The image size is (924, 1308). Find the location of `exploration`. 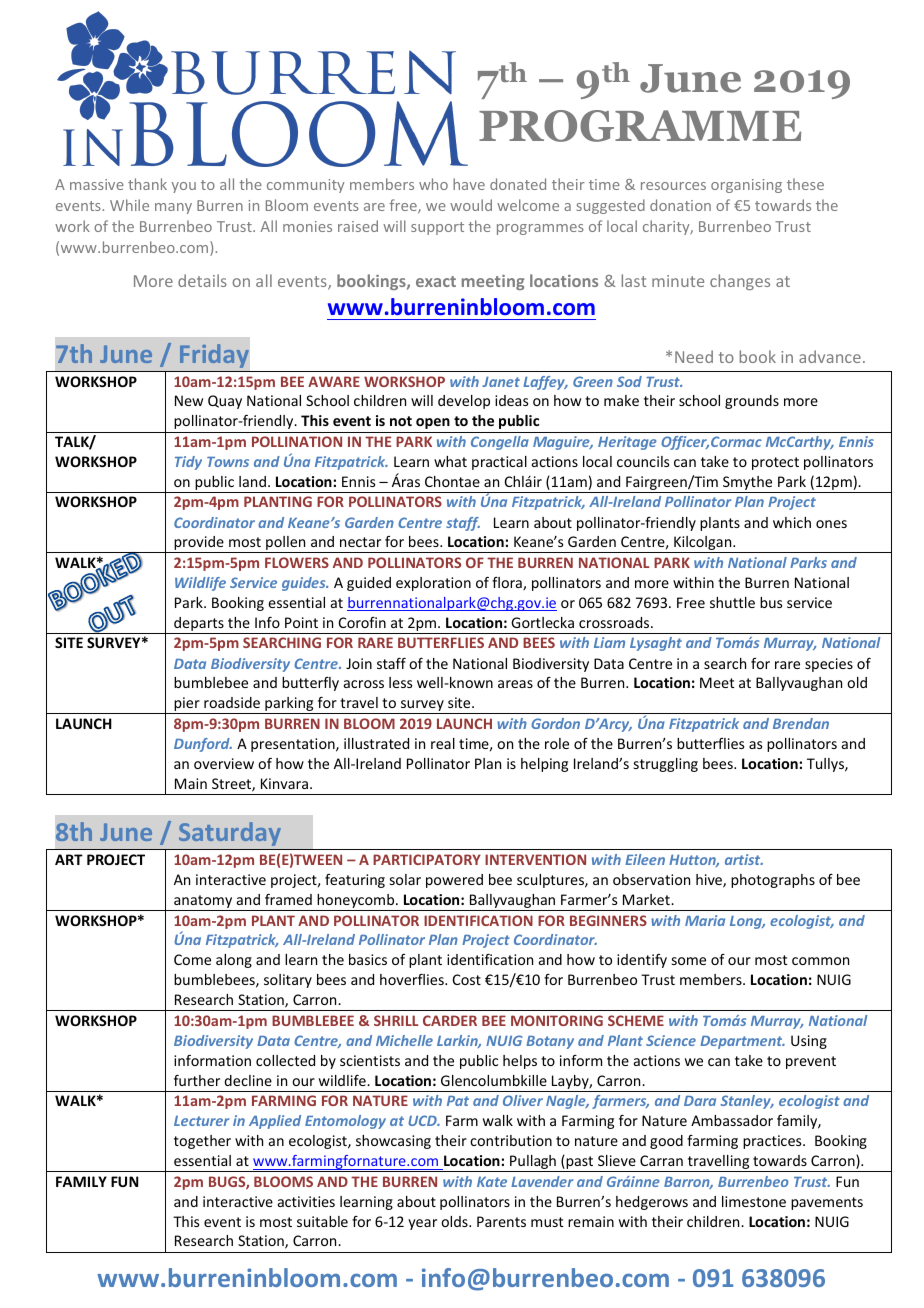

exploration is located at coordinates (433, 584).
